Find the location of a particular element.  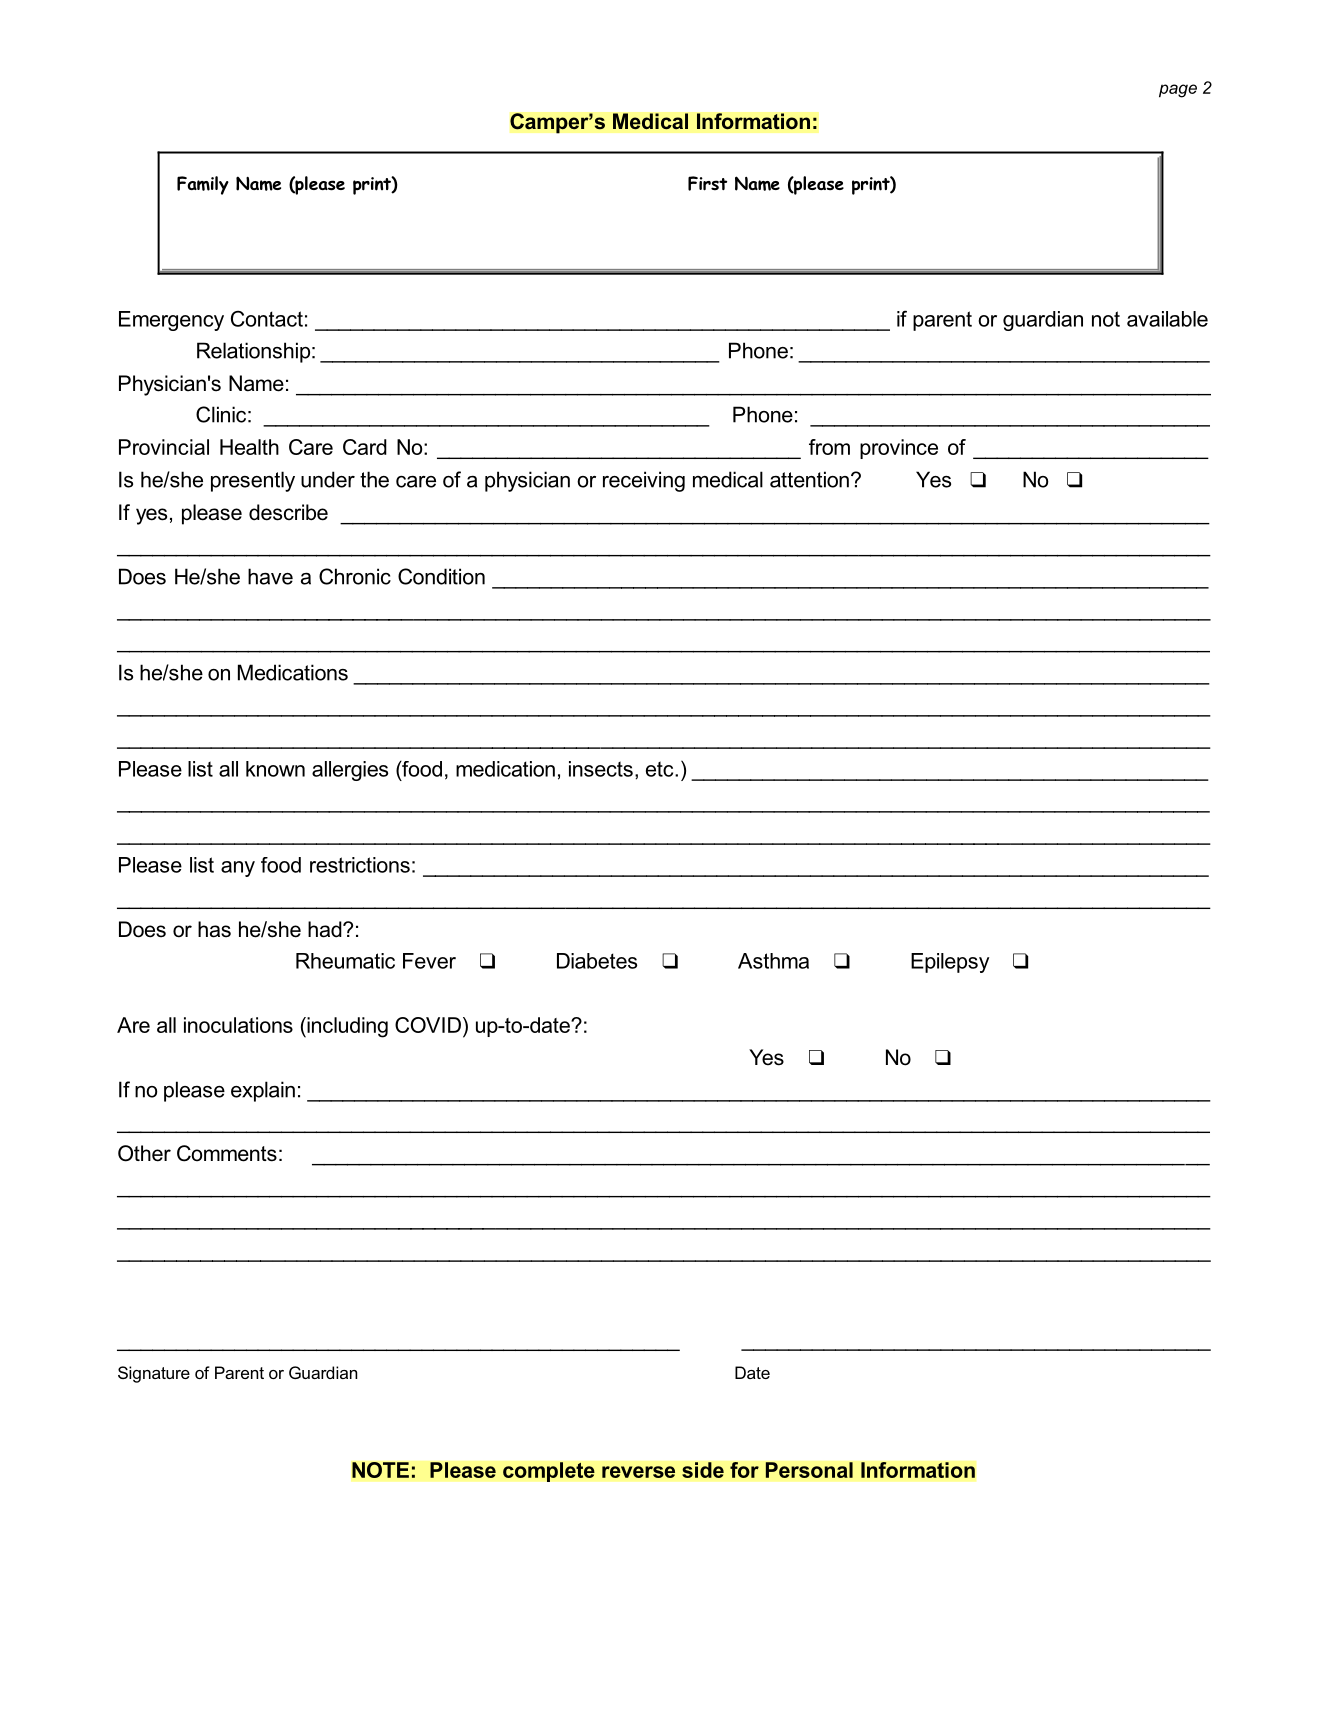

receiving is located at coordinates (644, 481).
